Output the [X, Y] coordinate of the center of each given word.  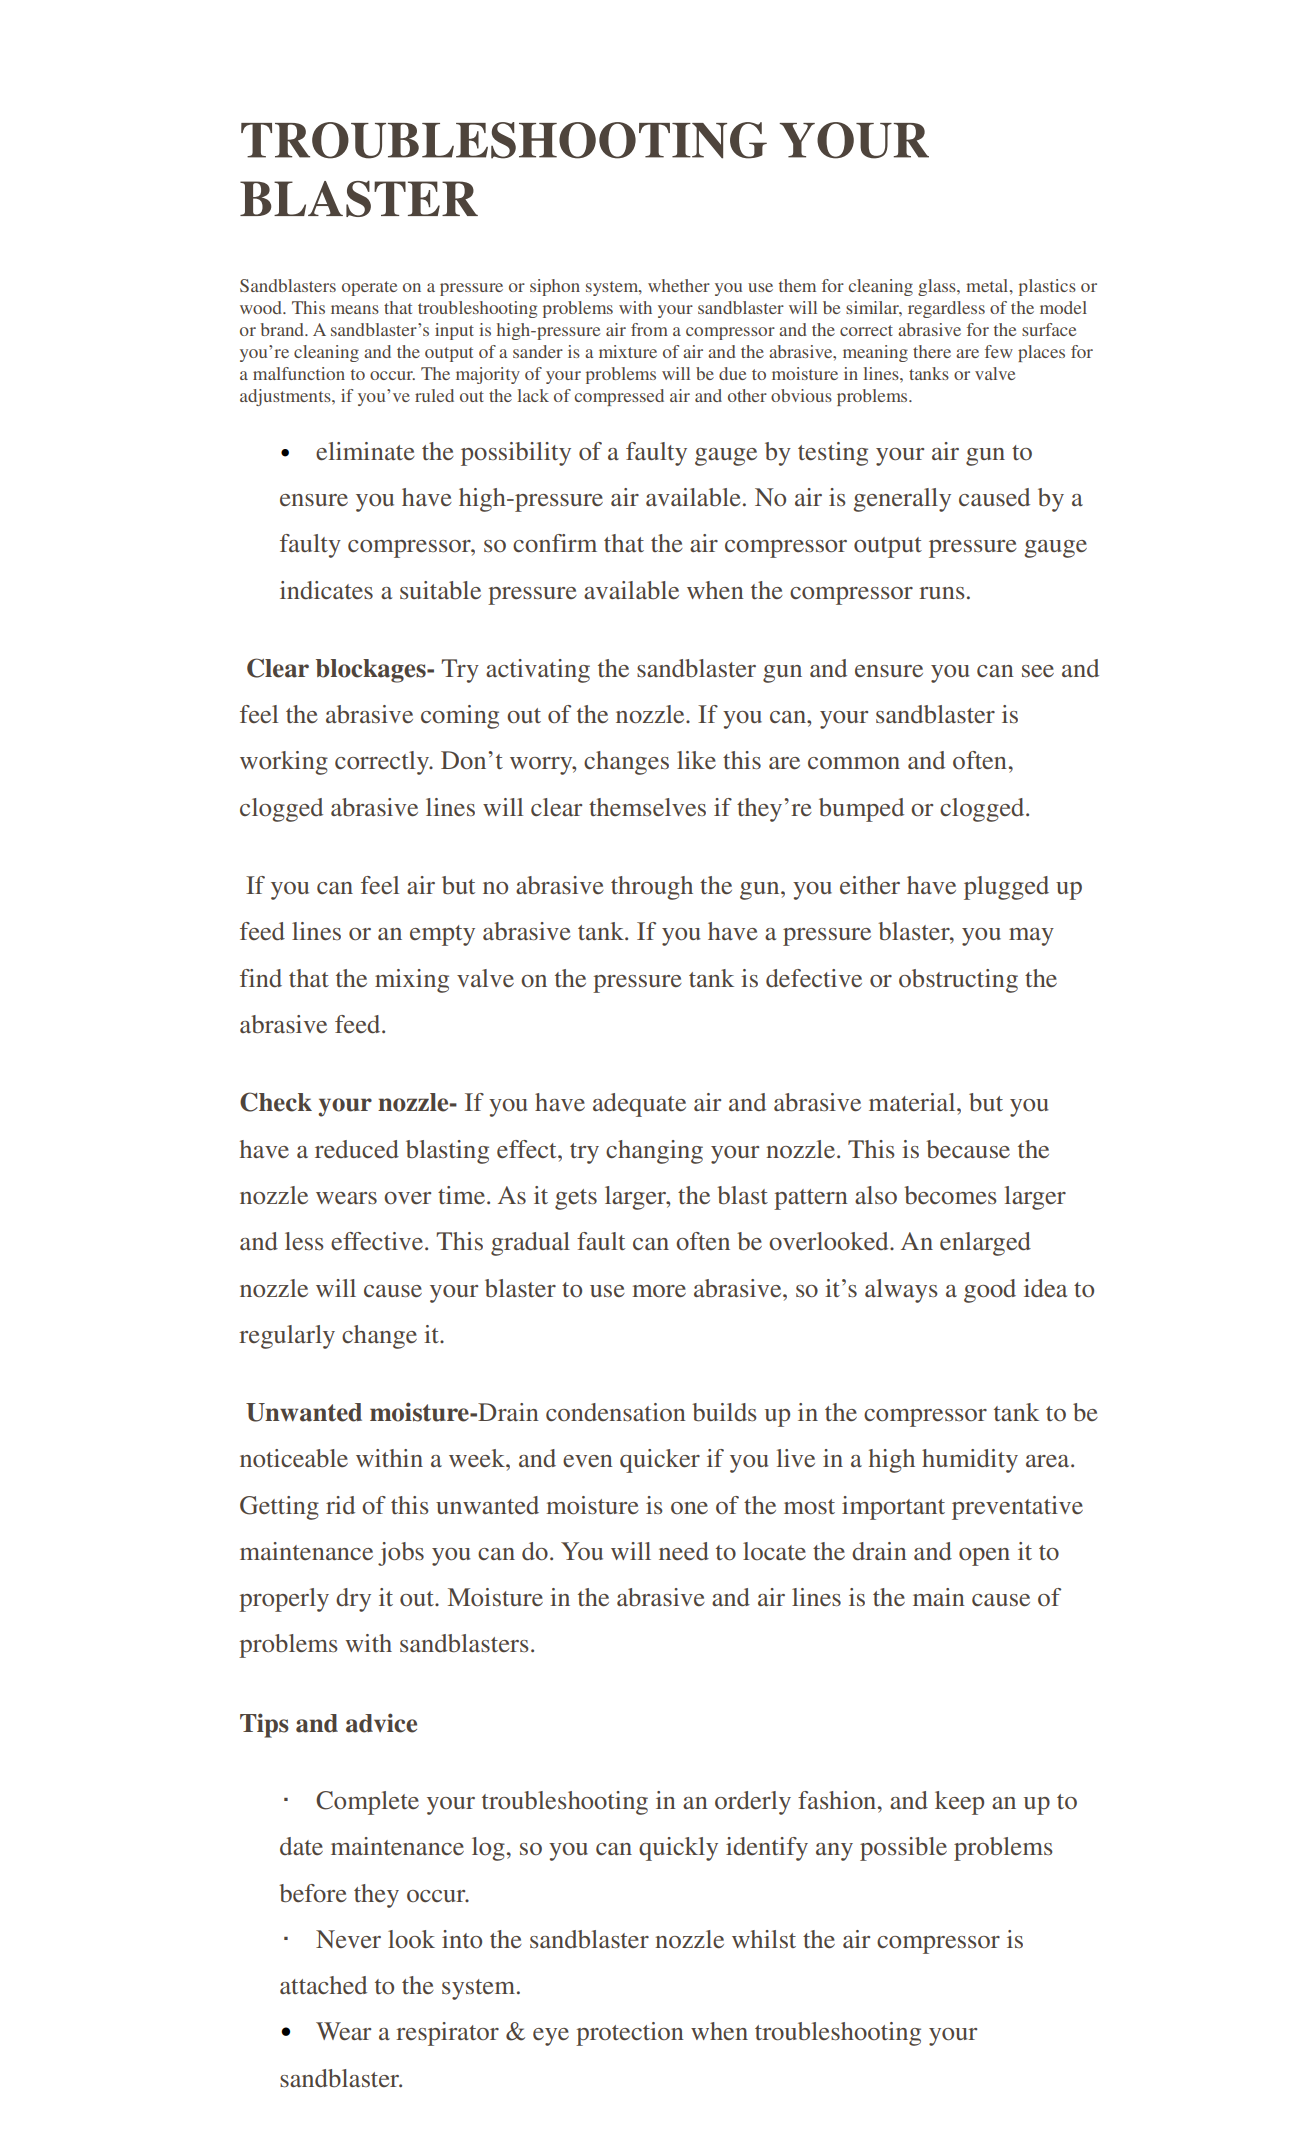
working [284, 763]
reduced [357, 1149]
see [1038, 671]
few [999, 351]
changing [654, 1152]
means [355, 309]
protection [630, 2034]
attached [323, 1985]
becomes [950, 1195]
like [696, 760]
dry [353, 1600]
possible [903, 1849]
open [984, 1557]
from [649, 329]
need [684, 1551]
